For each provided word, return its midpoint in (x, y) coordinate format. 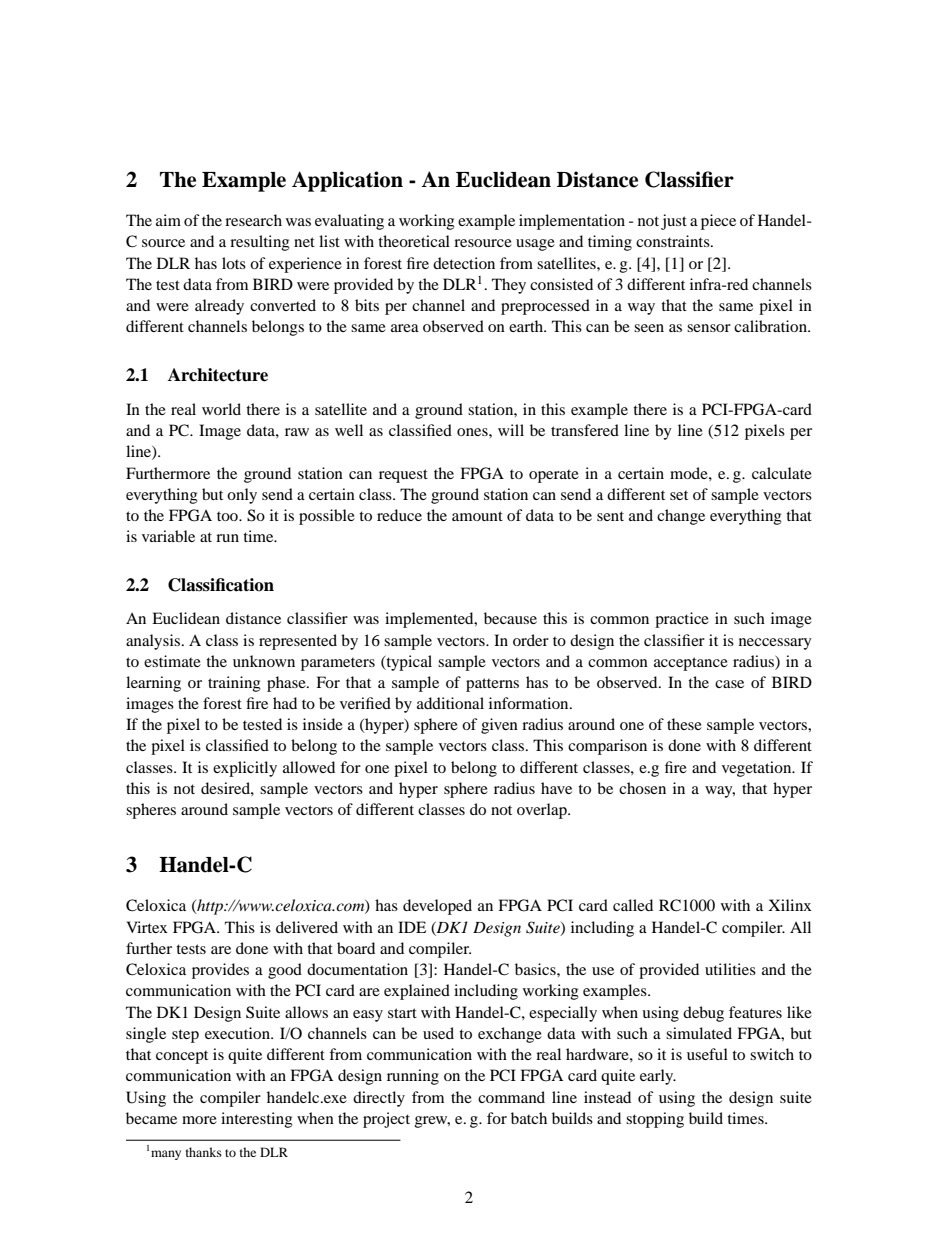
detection (464, 263)
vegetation (758, 769)
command (511, 1097)
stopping (655, 1120)
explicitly (245, 769)
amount (477, 516)
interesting (257, 1120)
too (228, 516)
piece (718, 222)
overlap (543, 811)
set (679, 495)
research (253, 220)
